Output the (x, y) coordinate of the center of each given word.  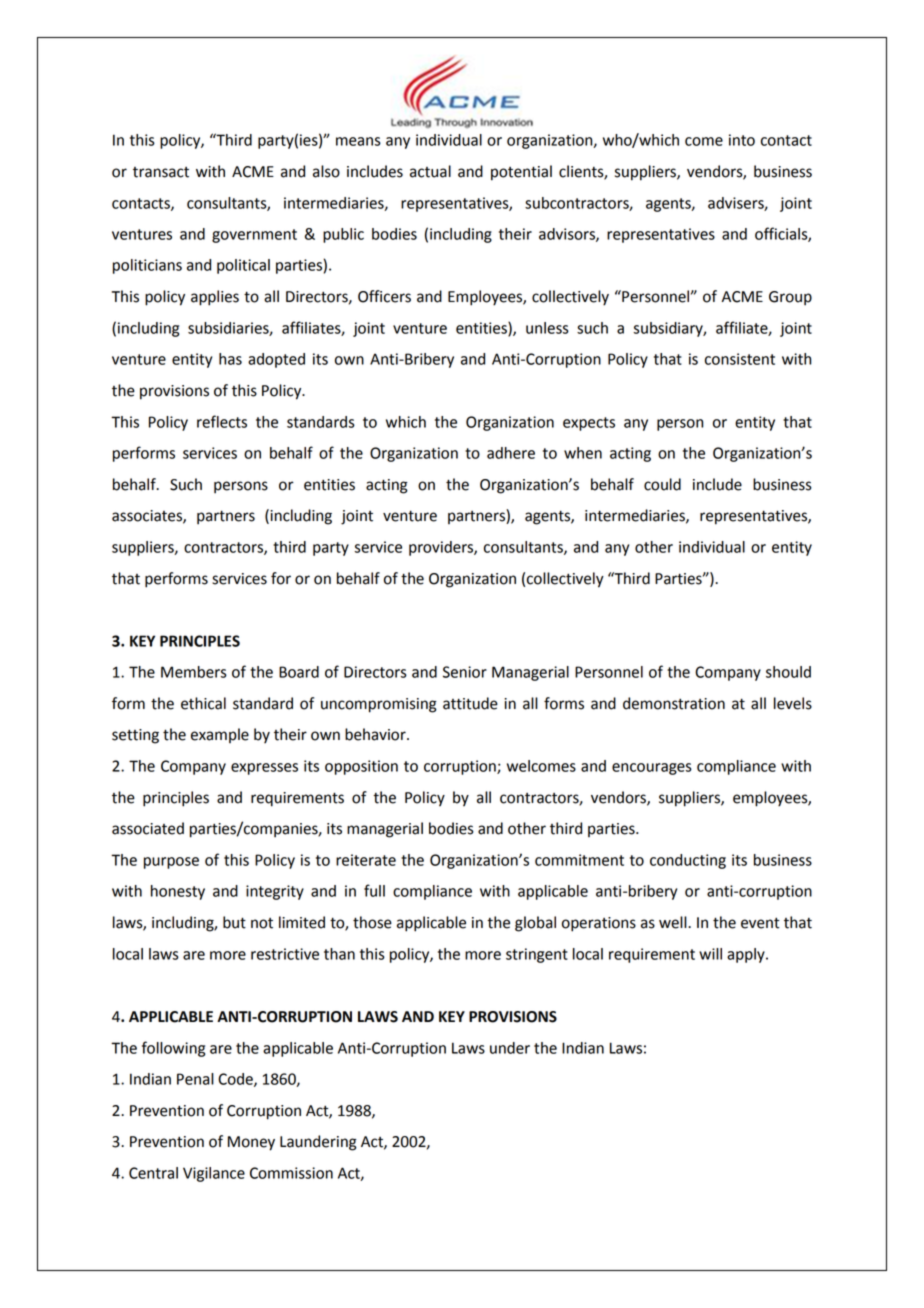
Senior (465, 672)
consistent (740, 359)
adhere (511, 453)
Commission (291, 1173)
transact (161, 172)
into (742, 140)
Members (194, 672)
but (234, 922)
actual (430, 171)
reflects (222, 421)
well (674, 922)
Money (251, 1143)
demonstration (674, 703)
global (535, 924)
